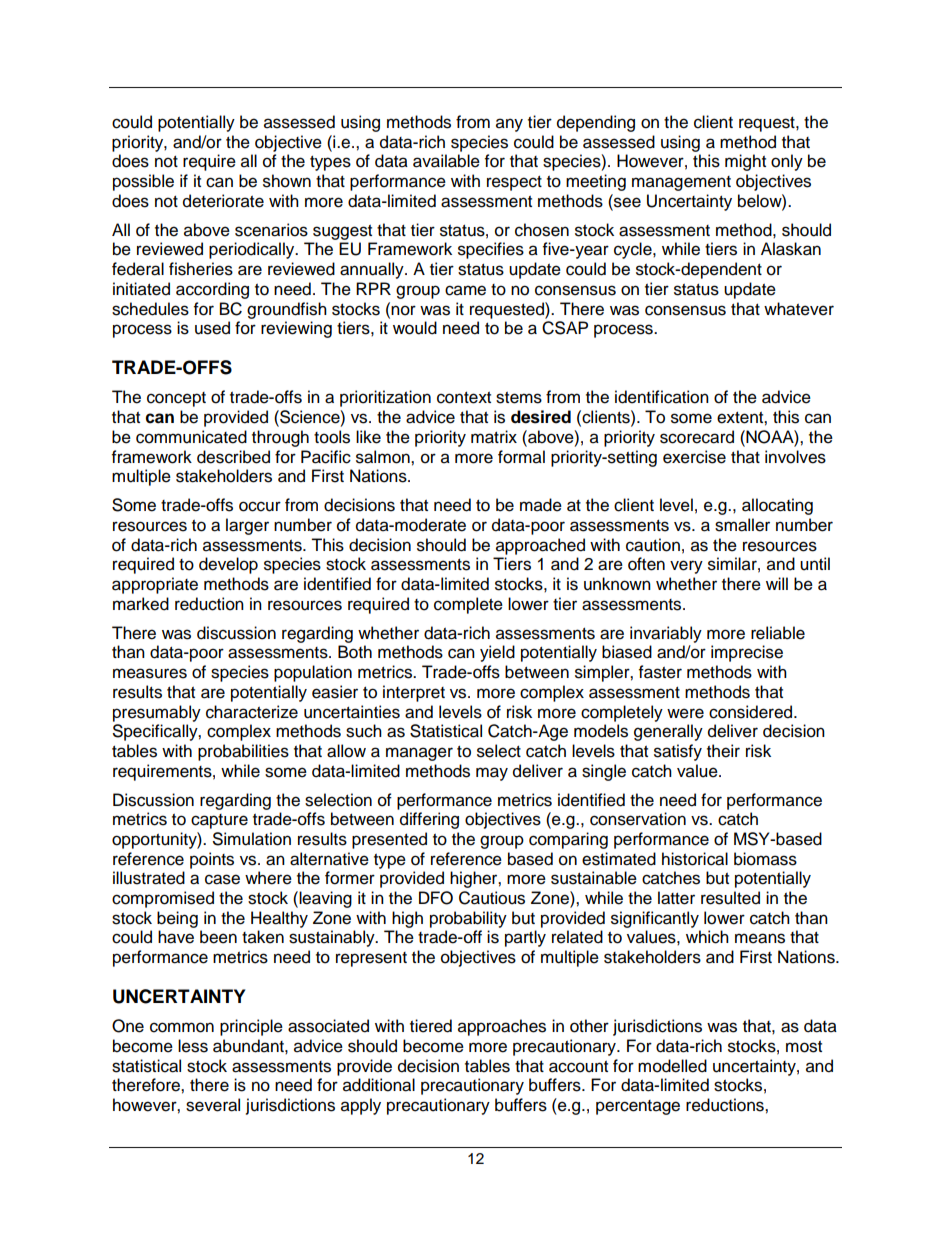 The image size is (952, 1233). I want to click on several, so click(213, 1105).
